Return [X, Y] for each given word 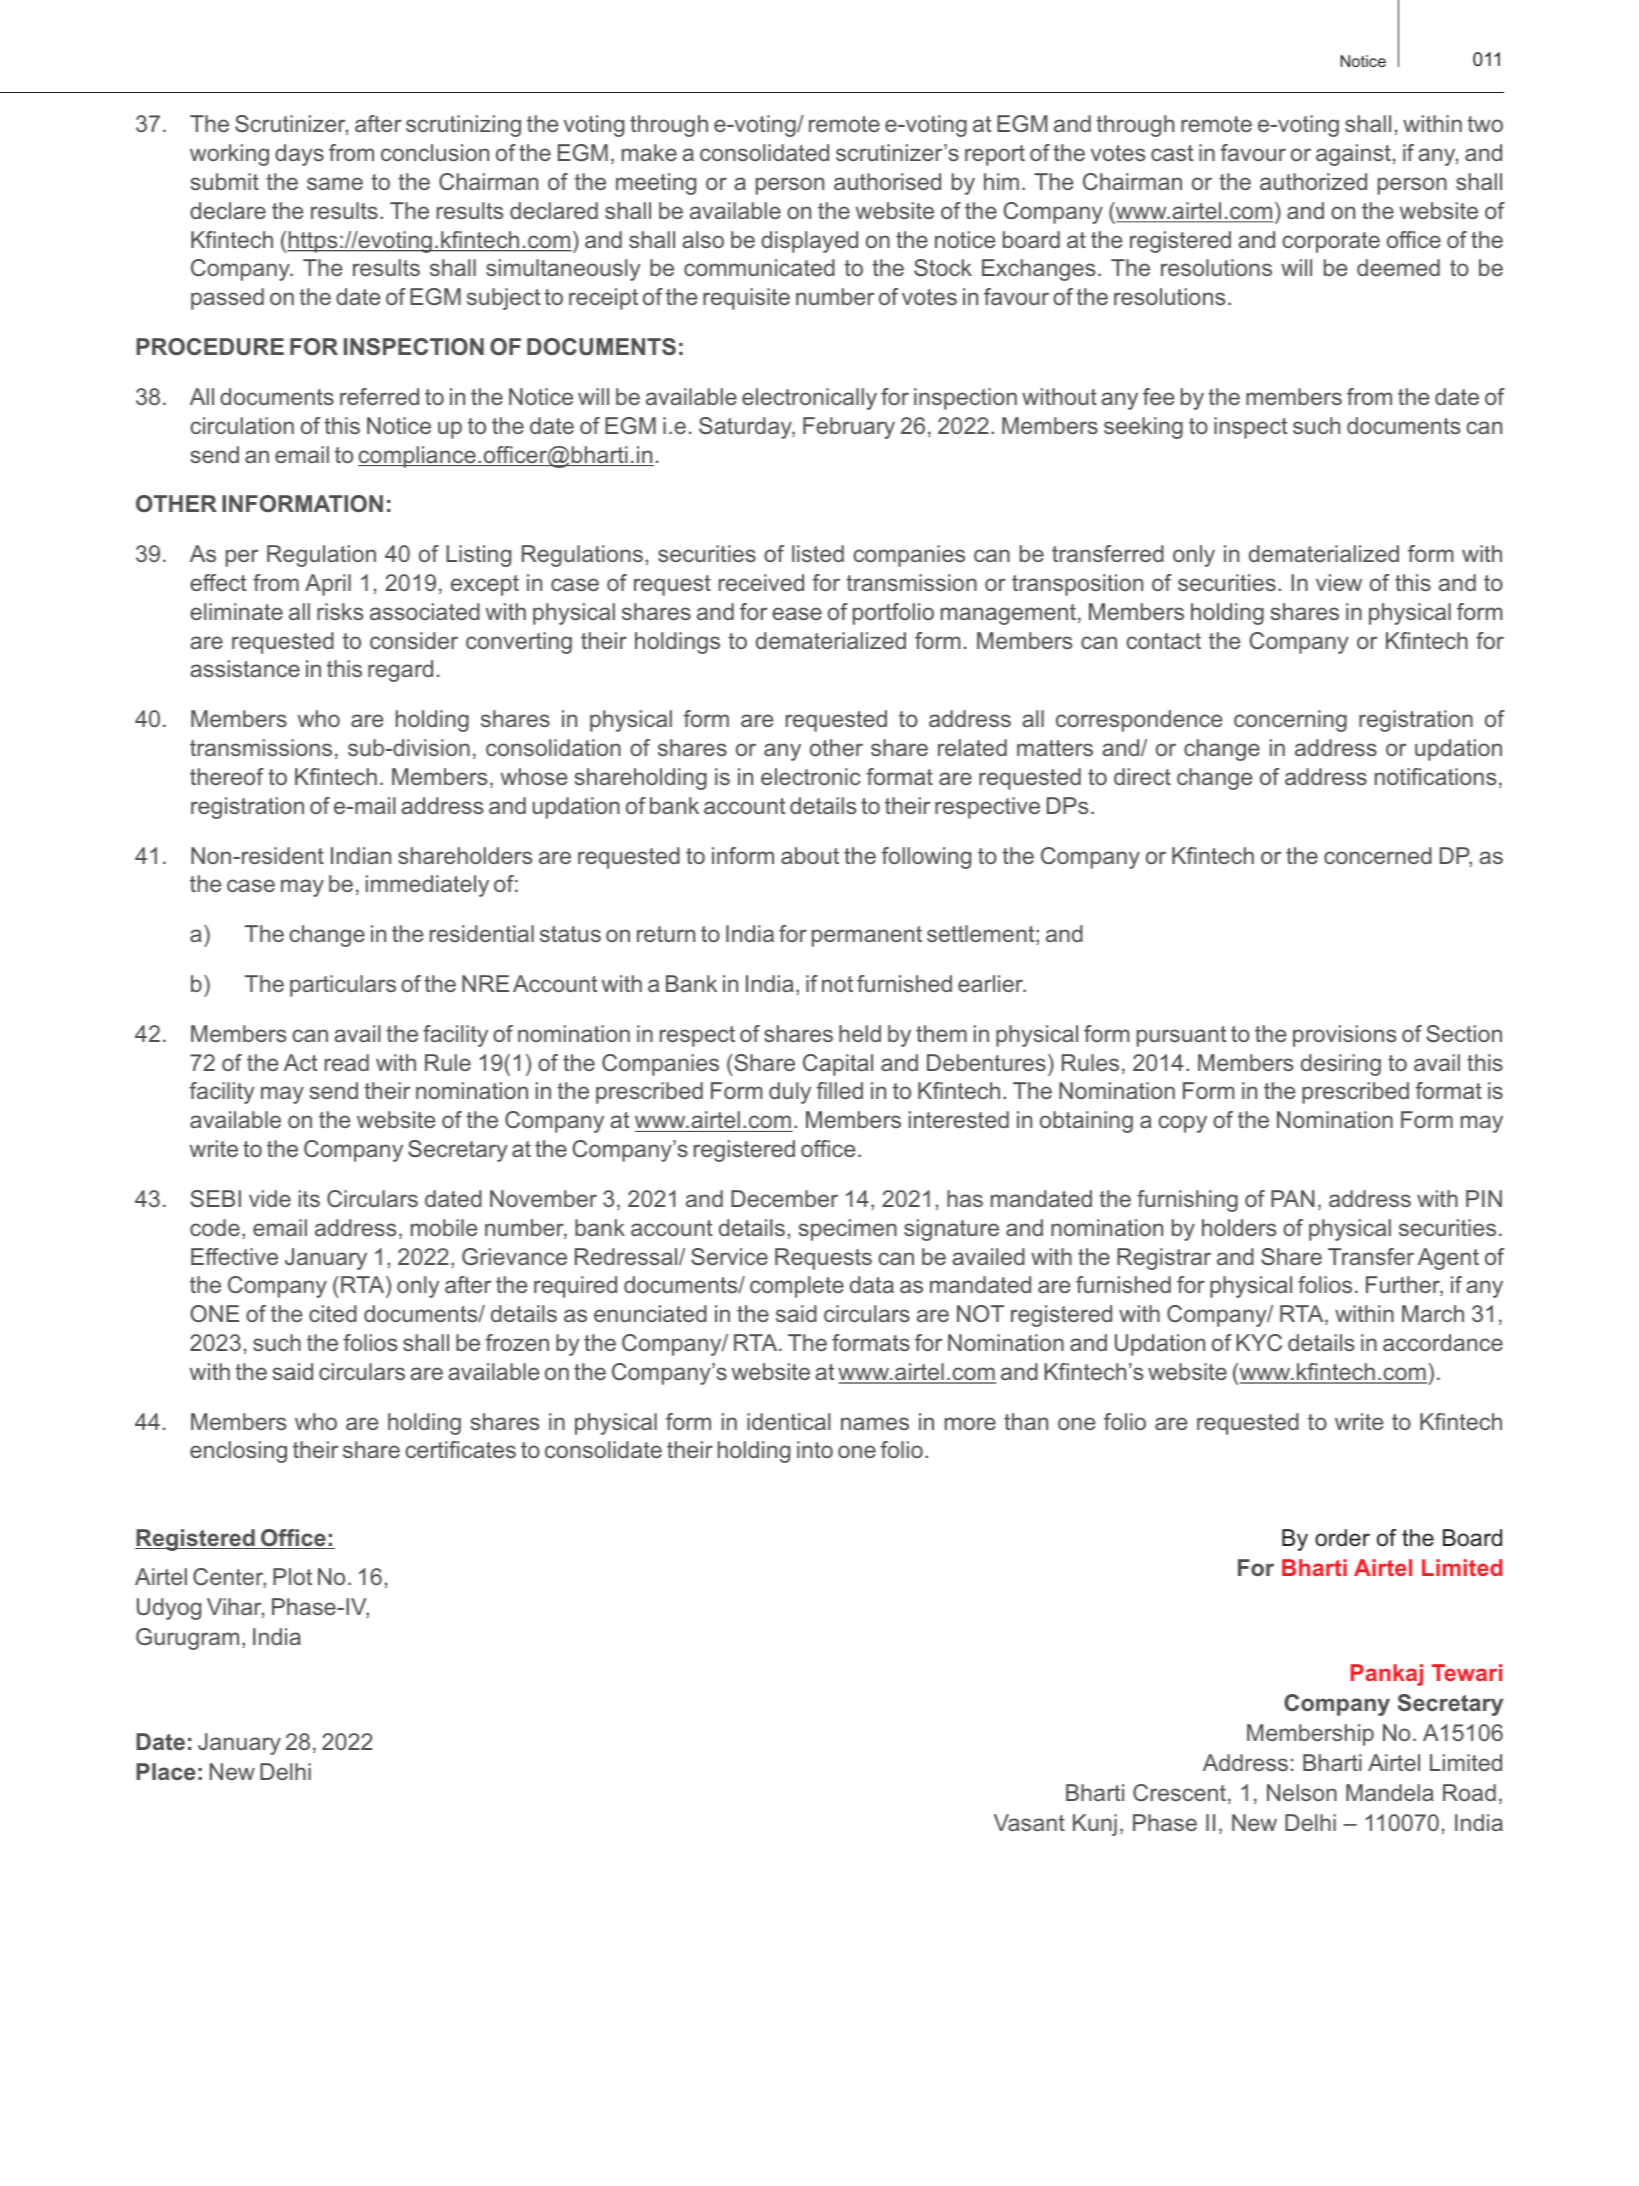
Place [165, 1771]
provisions [1345, 1036]
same [335, 183]
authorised [887, 181]
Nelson [1302, 1792]
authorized [1313, 181]
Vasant [1029, 1822]
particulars [343, 986]
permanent [867, 936]
